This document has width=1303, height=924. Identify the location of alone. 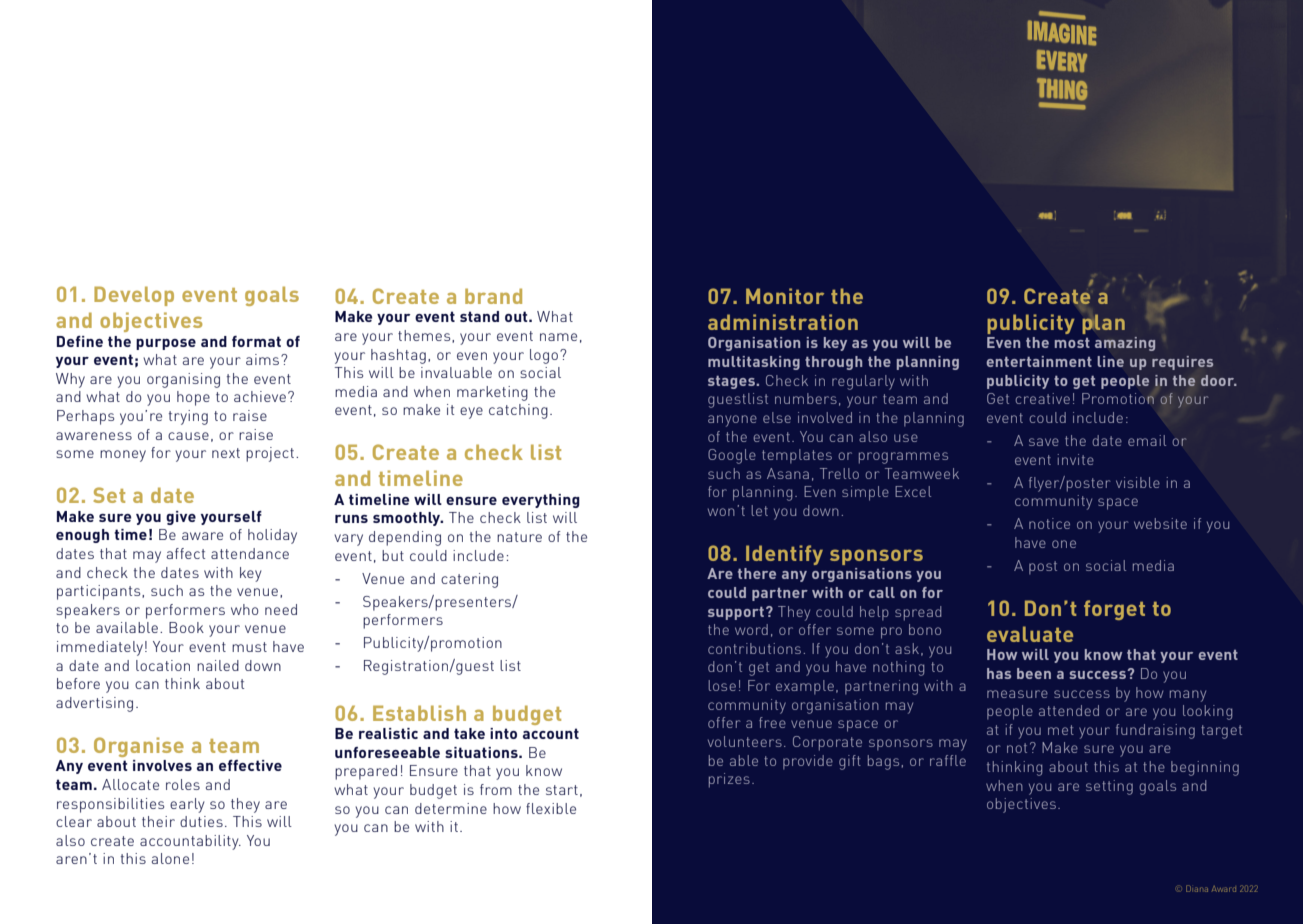
(170, 858).
